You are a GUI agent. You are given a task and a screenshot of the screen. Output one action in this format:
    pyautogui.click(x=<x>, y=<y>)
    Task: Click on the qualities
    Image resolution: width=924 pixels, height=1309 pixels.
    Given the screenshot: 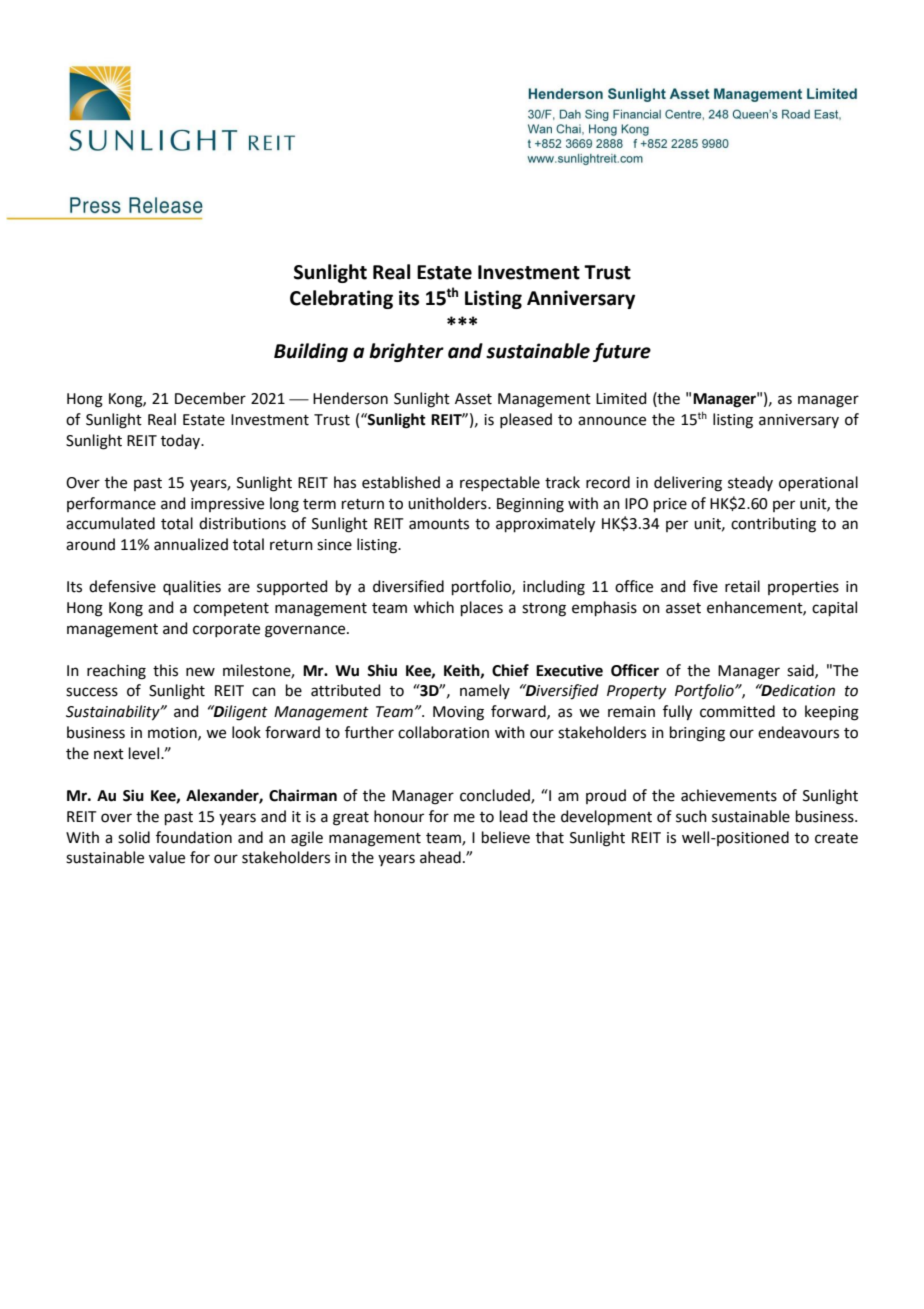 What is the action you would take?
    pyautogui.click(x=192, y=587)
